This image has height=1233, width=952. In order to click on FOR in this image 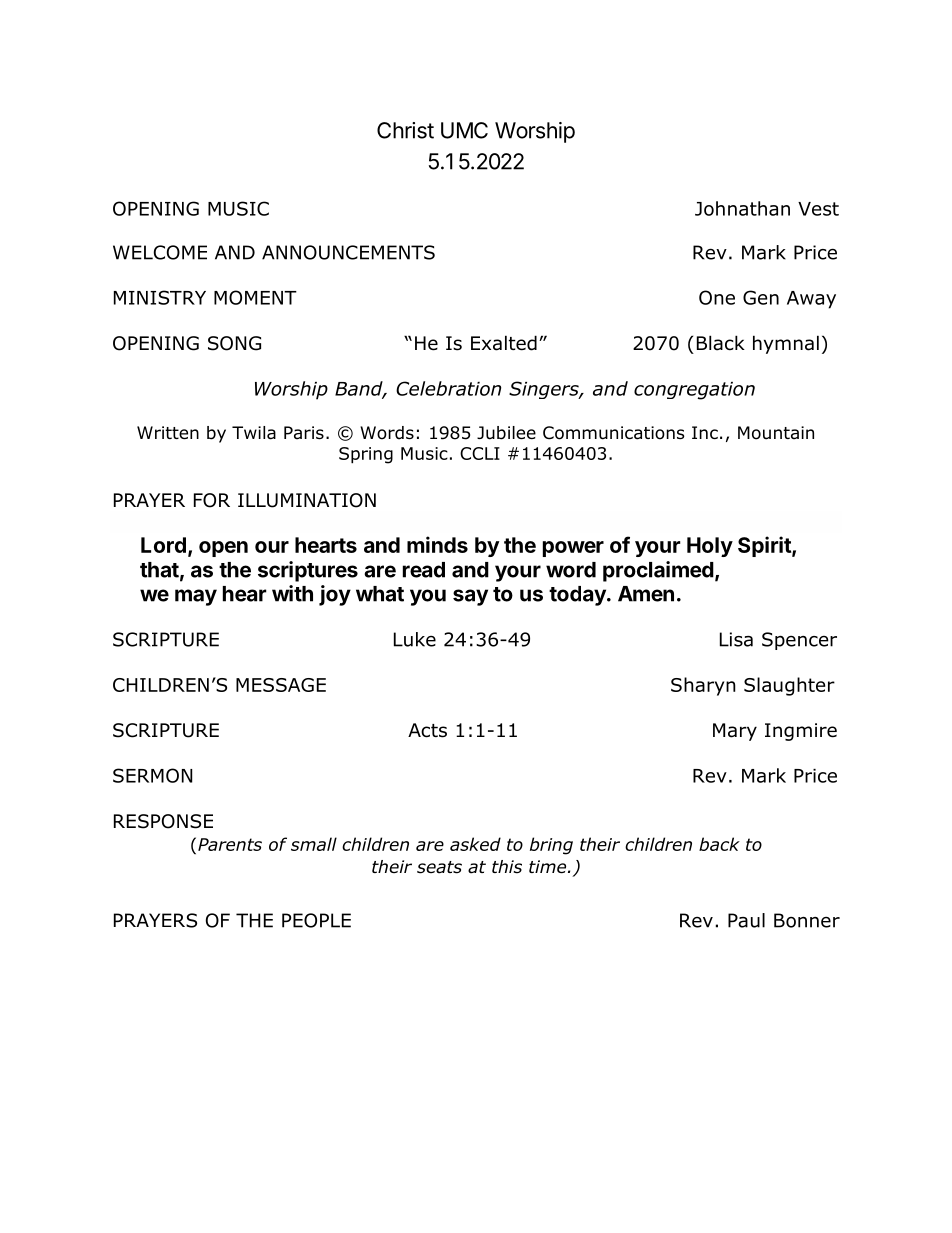, I will do `click(212, 500)`.
